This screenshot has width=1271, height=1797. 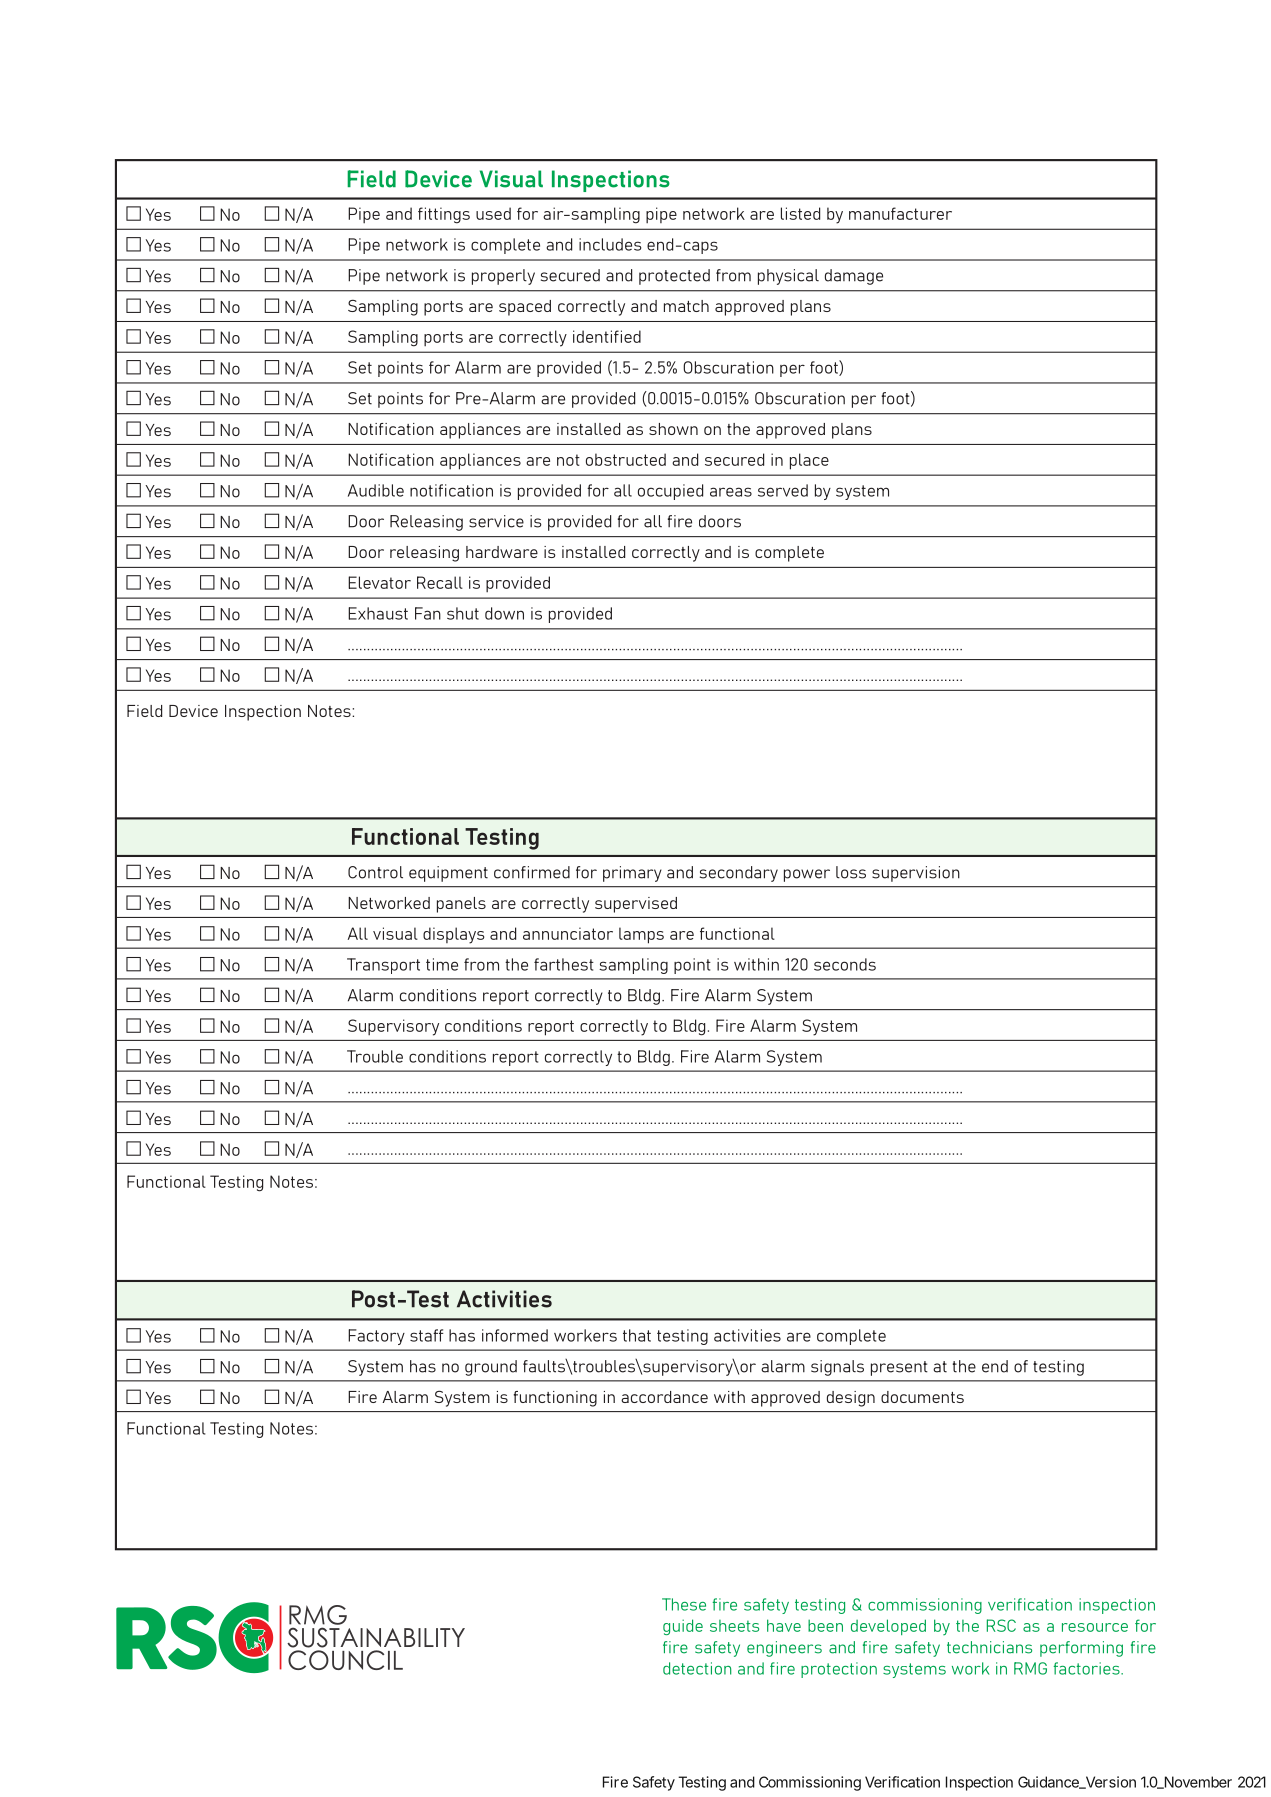 What do you see at coordinates (637, 1335) in the screenshot?
I see `that` at bounding box center [637, 1335].
